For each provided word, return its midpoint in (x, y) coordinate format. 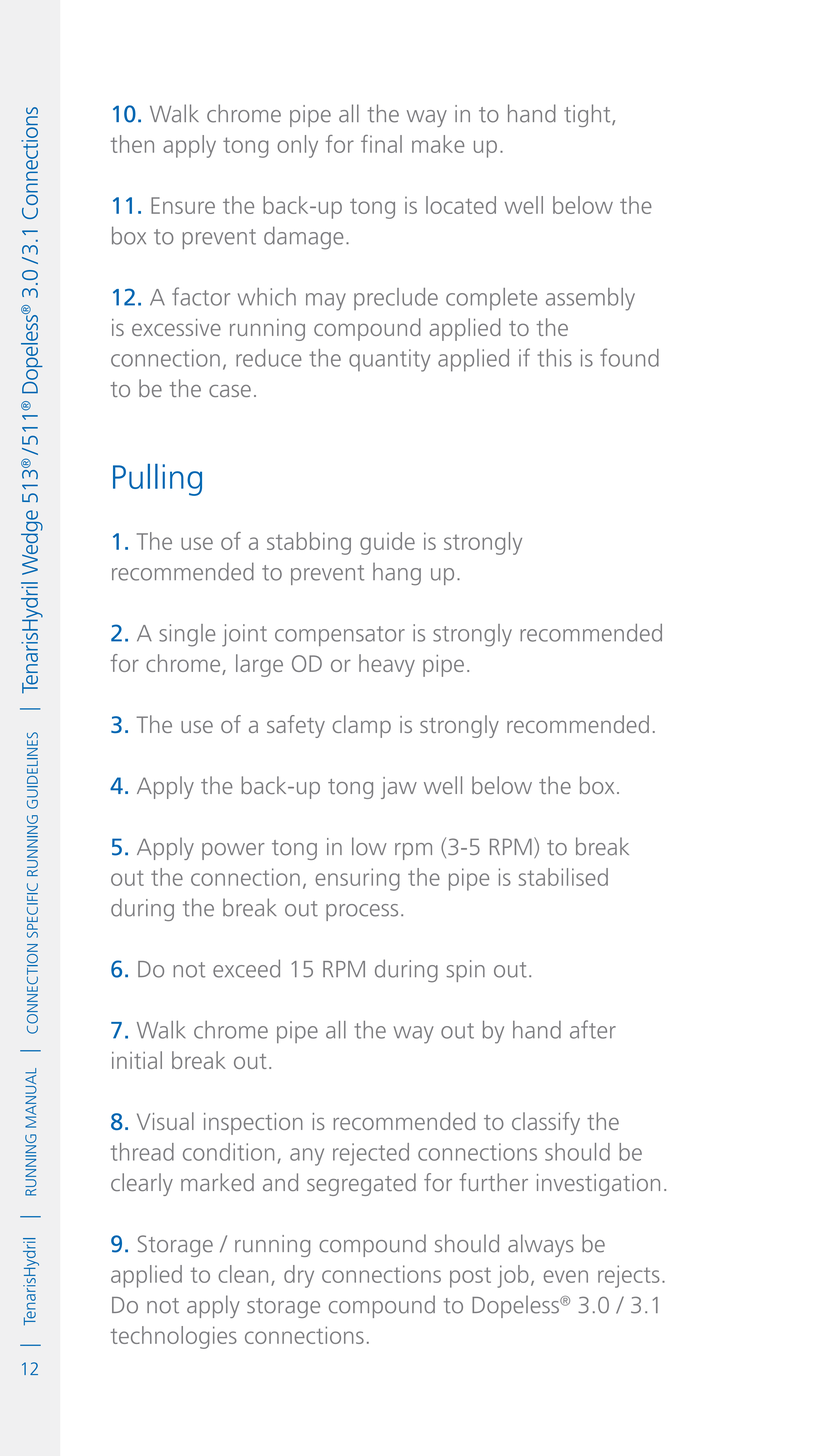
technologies (173, 1337)
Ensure (183, 205)
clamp (362, 726)
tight (588, 115)
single (187, 635)
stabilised (563, 877)
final (381, 144)
